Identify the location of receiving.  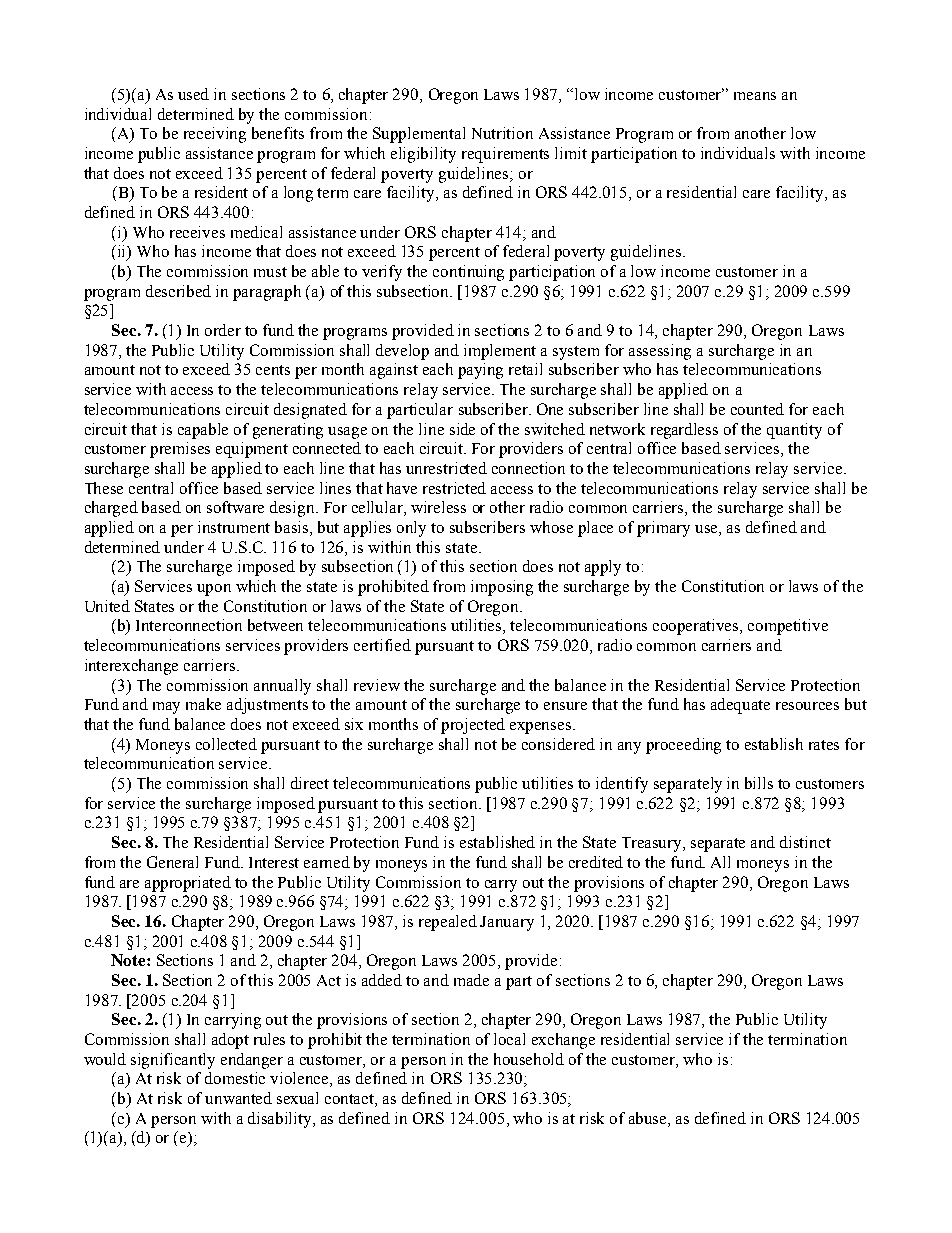
(215, 135).
